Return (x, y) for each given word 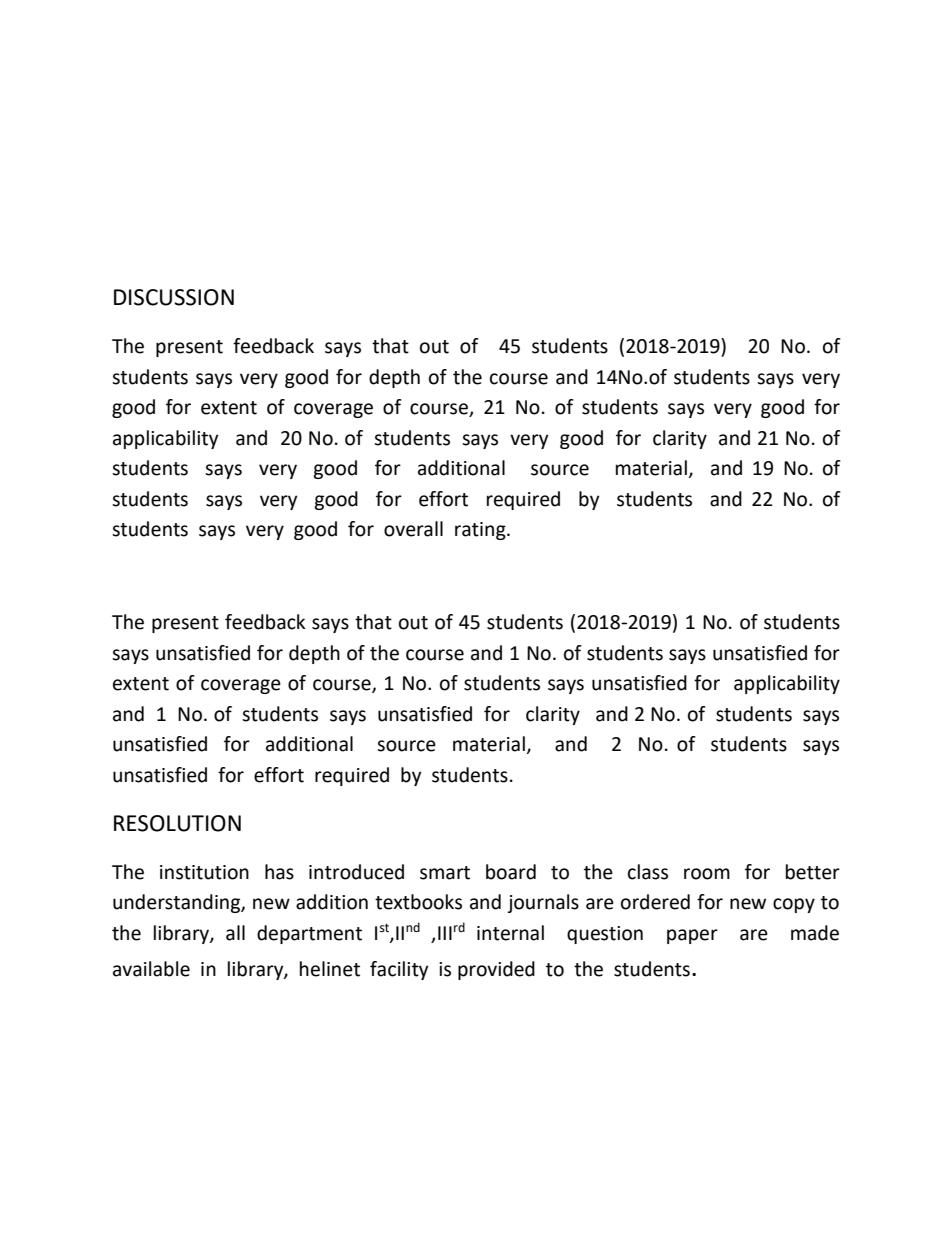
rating (481, 531)
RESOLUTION (177, 823)
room (707, 874)
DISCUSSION (174, 297)
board (511, 872)
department (309, 934)
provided (496, 970)
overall (413, 529)
